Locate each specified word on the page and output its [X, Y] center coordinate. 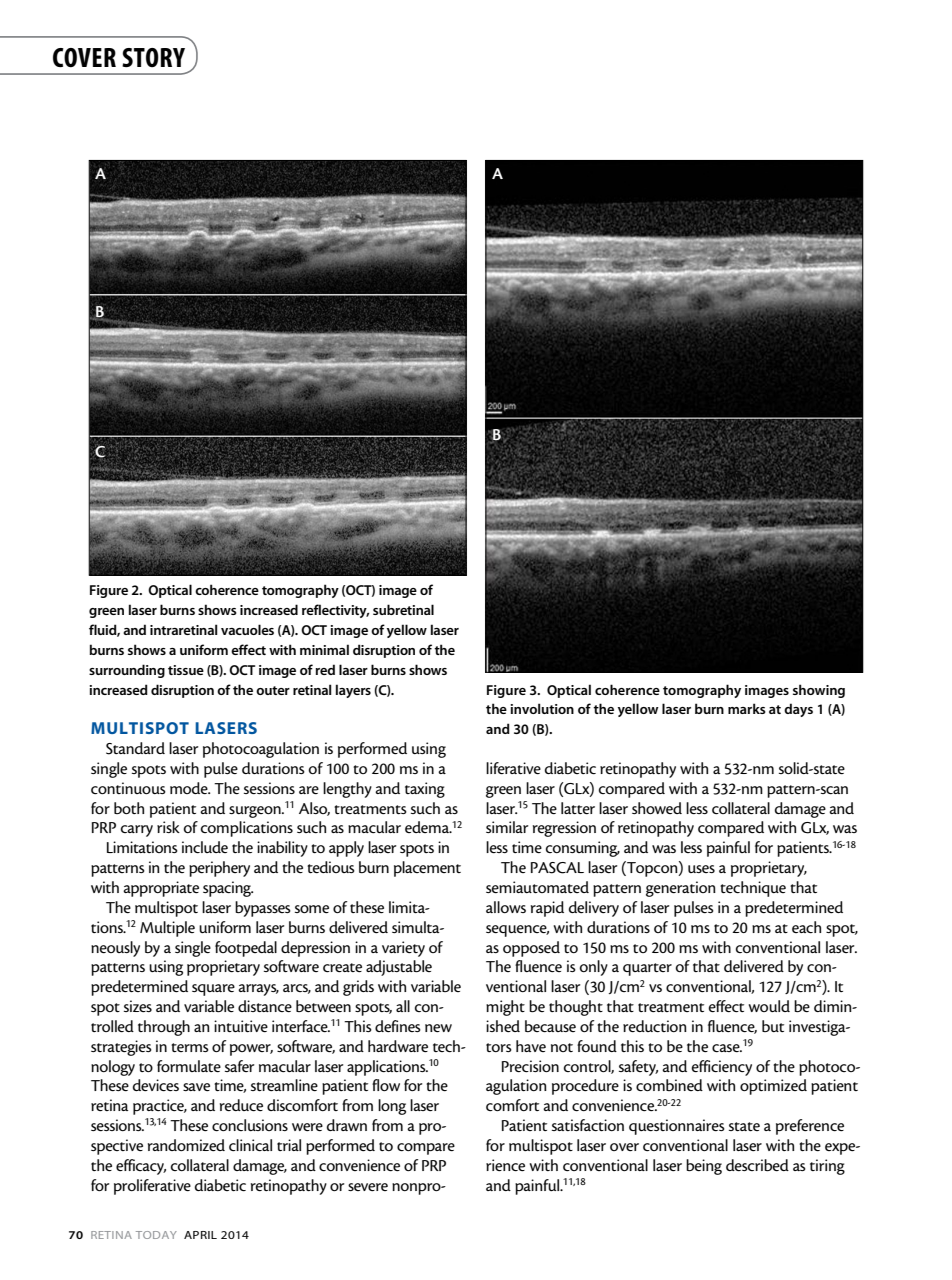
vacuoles [247, 629]
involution [542, 708]
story [153, 57]
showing [819, 691]
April [200, 1235]
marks [747, 708]
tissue [186, 670]
